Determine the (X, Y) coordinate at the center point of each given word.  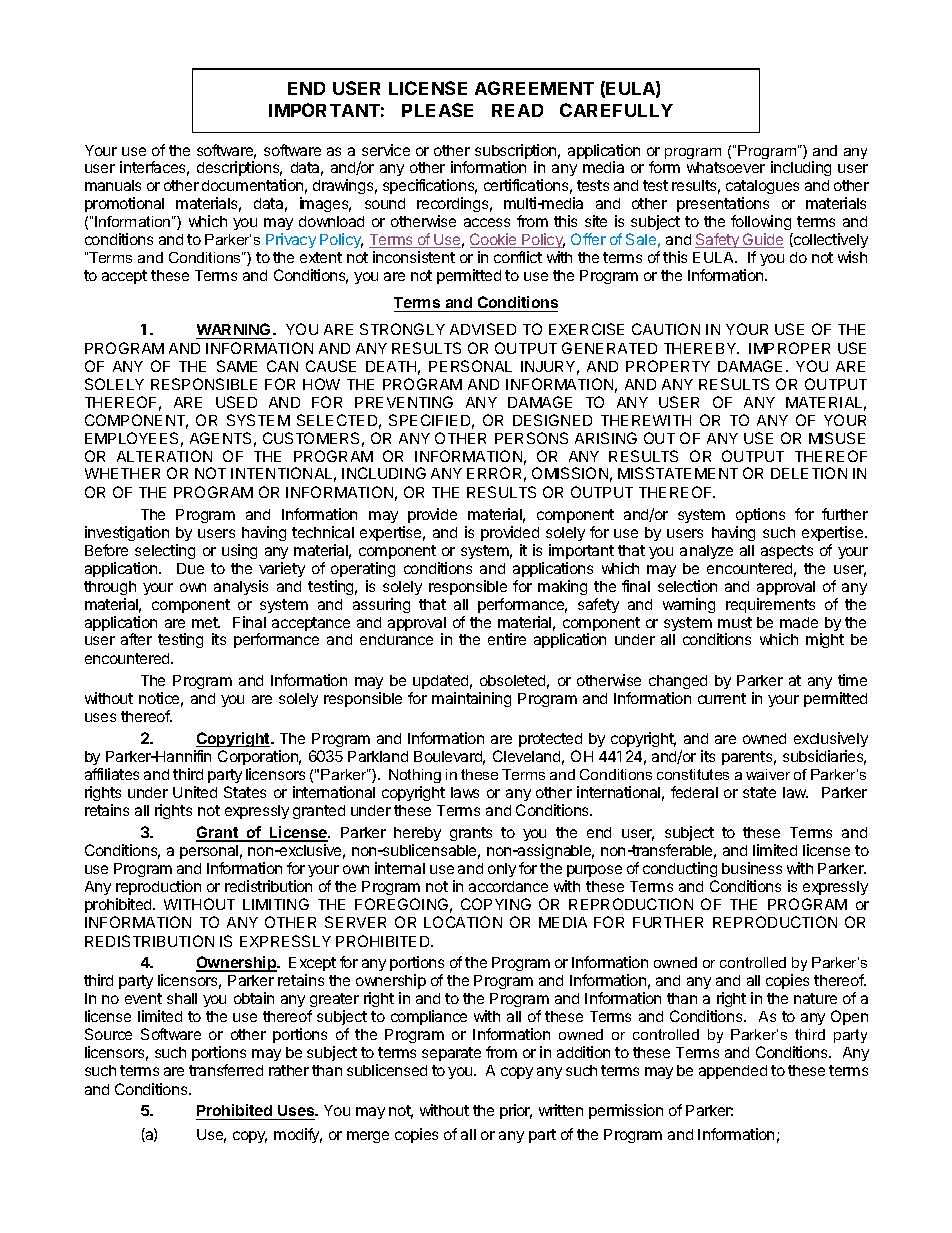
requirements (770, 605)
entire (507, 639)
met (206, 622)
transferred (226, 1070)
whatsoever (726, 167)
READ (517, 110)
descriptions (239, 168)
